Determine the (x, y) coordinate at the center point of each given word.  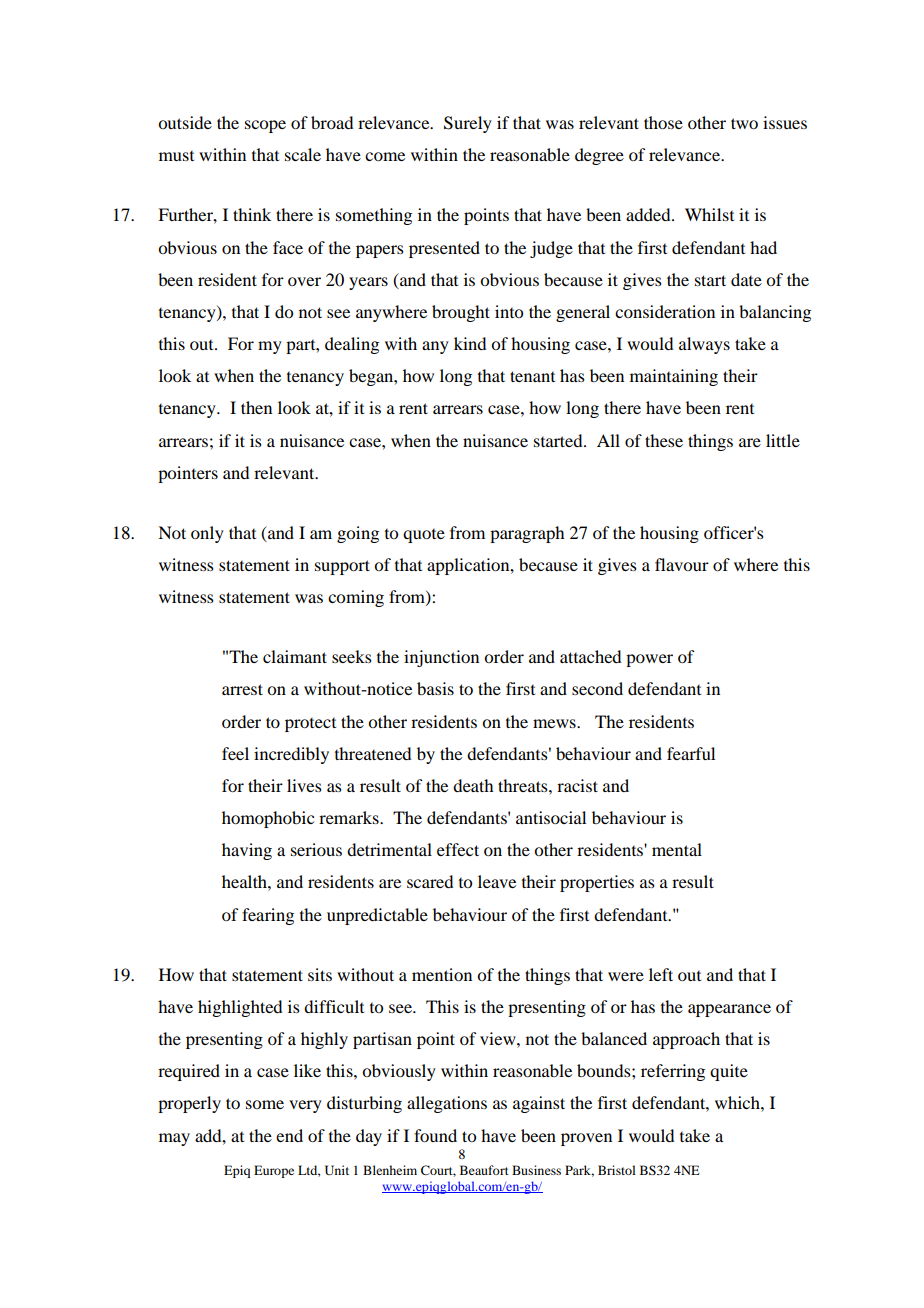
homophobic (268, 819)
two (744, 123)
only (207, 534)
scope (265, 126)
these (664, 440)
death (473, 785)
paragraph (527, 534)
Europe (274, 1171)
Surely (468, 124)
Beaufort (484, 1170)
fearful (691, 753)
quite (729, 1072)
